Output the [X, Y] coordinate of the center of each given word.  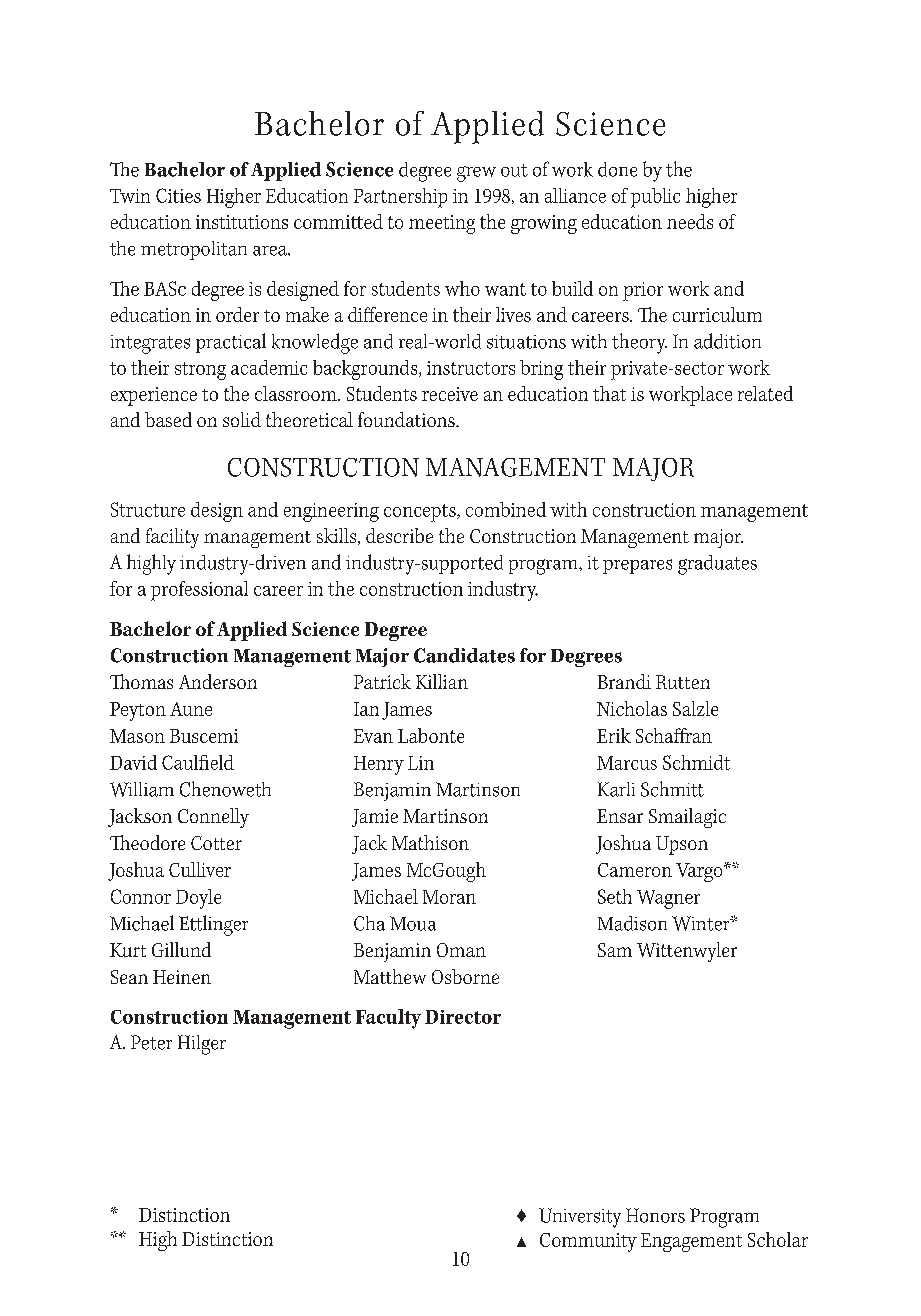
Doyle [198, 899]
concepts [421, 513]
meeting [442, 224]
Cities [178, 195]
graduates [717, 565]
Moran [449, 897]
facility [172, 538]
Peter [151, 1042]
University [580, 1218]
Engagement [691, 1242]
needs [690, 221]
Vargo [700, 872]
